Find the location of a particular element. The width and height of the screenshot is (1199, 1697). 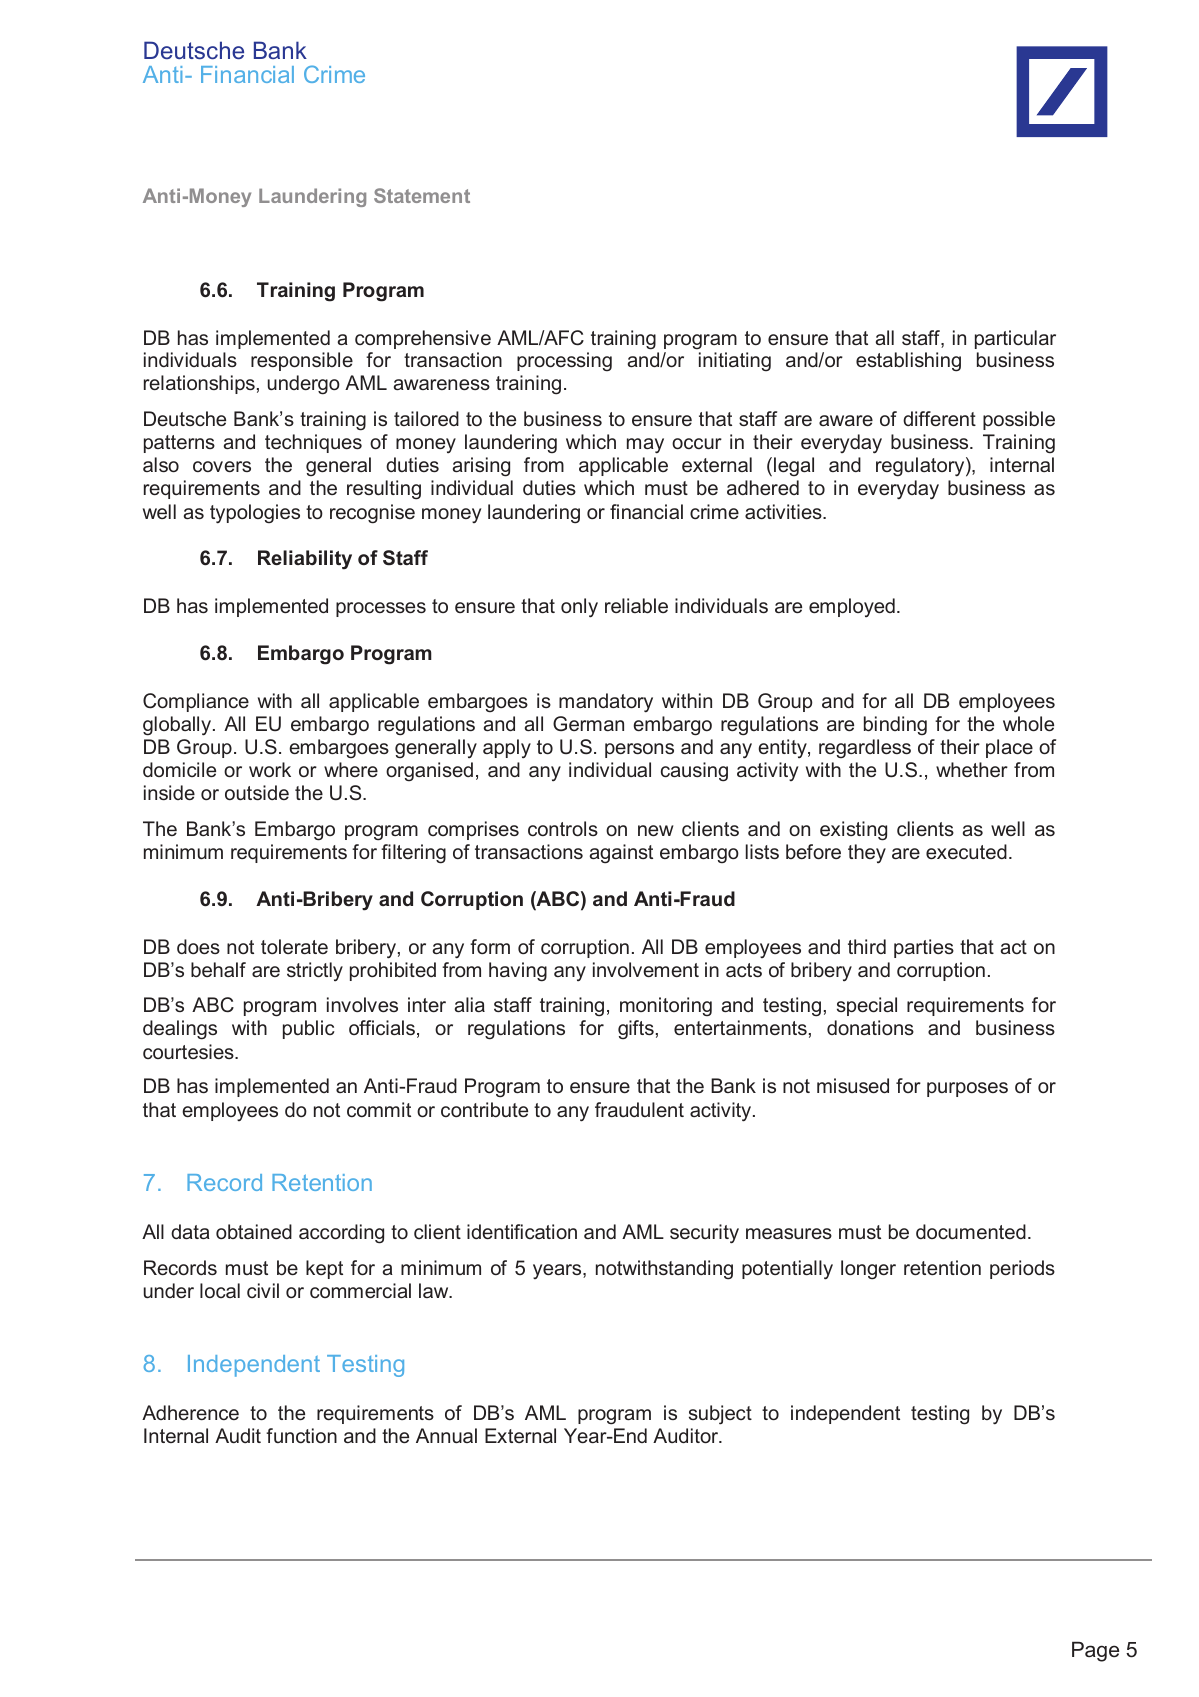

function is located at coordinates (301, 1435).
